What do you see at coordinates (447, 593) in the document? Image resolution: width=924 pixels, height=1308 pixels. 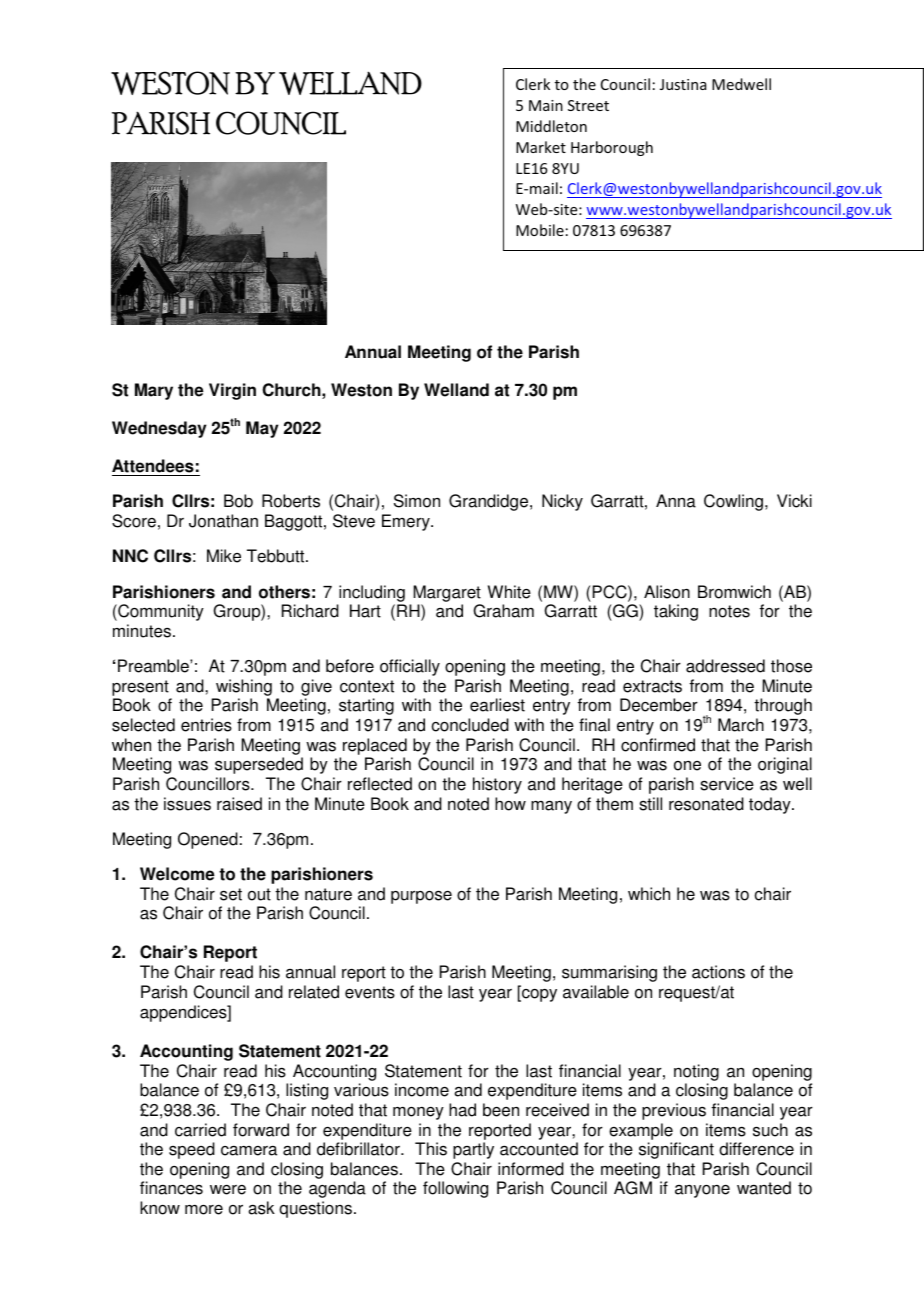 I see `Margaret` at bounding box center [447, 593].
